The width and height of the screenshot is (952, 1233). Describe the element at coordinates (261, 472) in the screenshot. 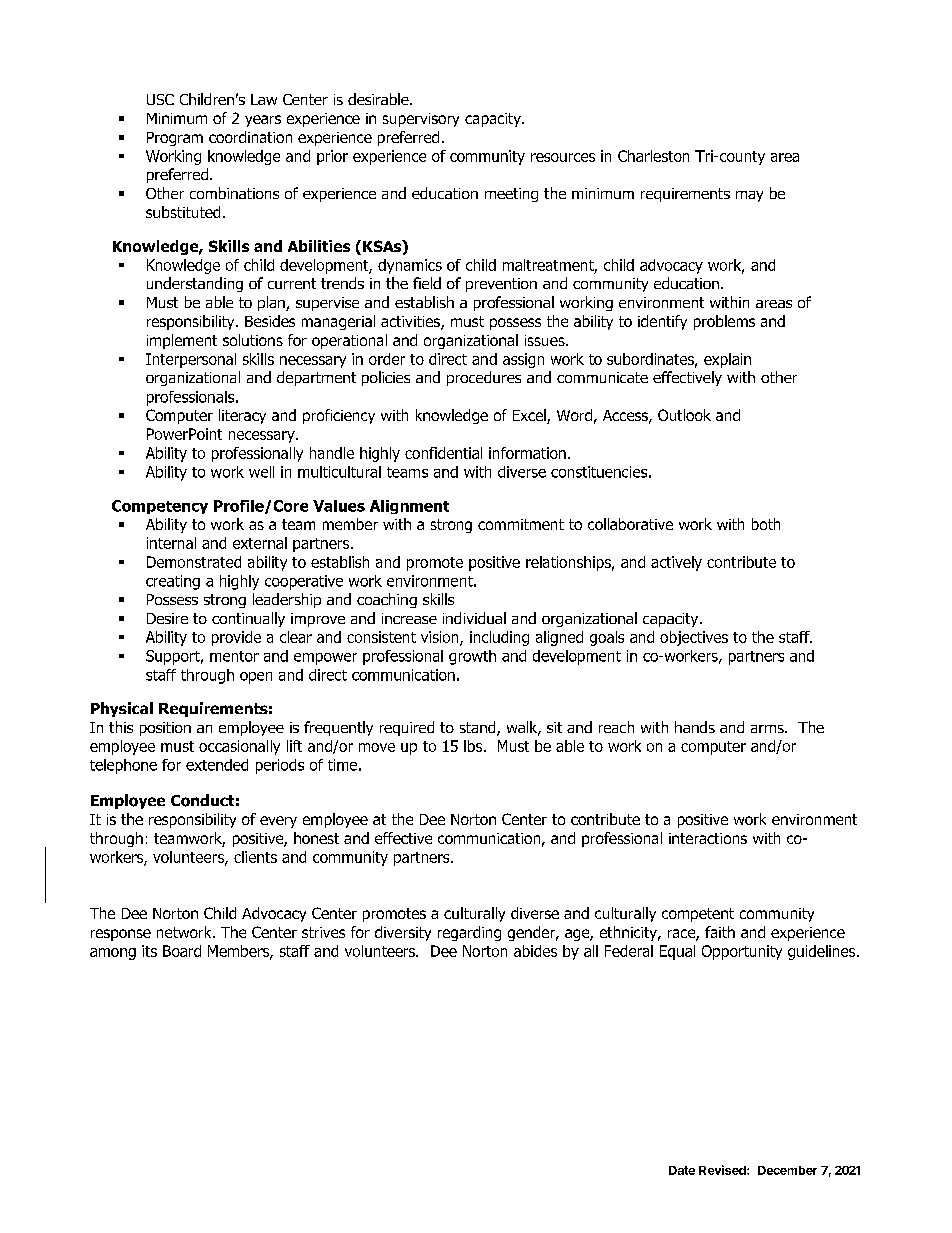

I see `well` at that location.
